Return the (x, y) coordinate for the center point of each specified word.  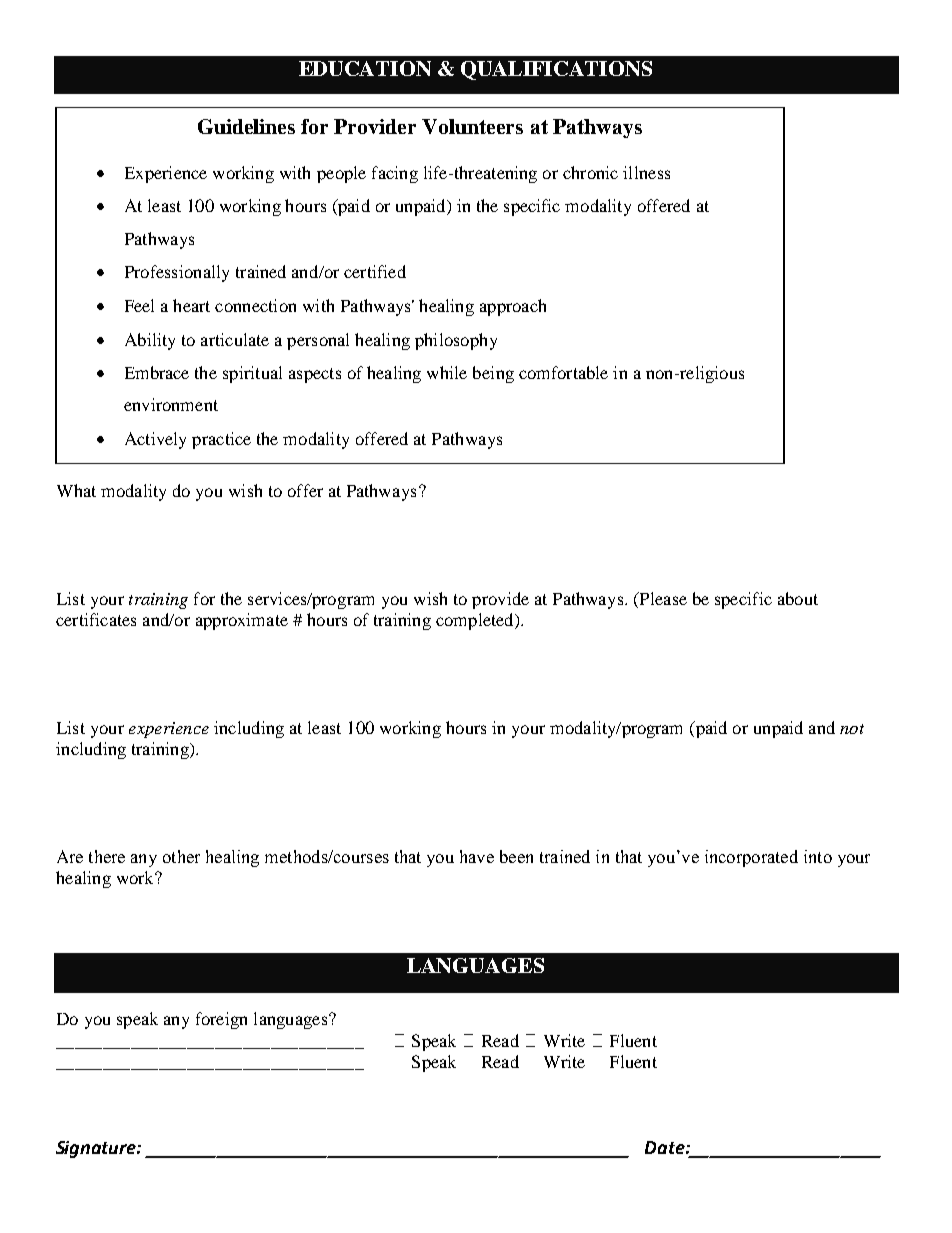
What (76, 490)
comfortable (563, 372)
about (798, 598)
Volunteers (472, 126)
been (516, 856)
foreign (221, 1020)
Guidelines (246, 126)
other (181, 856)
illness (646, 172)
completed (476, 621)
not (852, 729)
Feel (139, 305)
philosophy (456, 341)
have (477, 856)
